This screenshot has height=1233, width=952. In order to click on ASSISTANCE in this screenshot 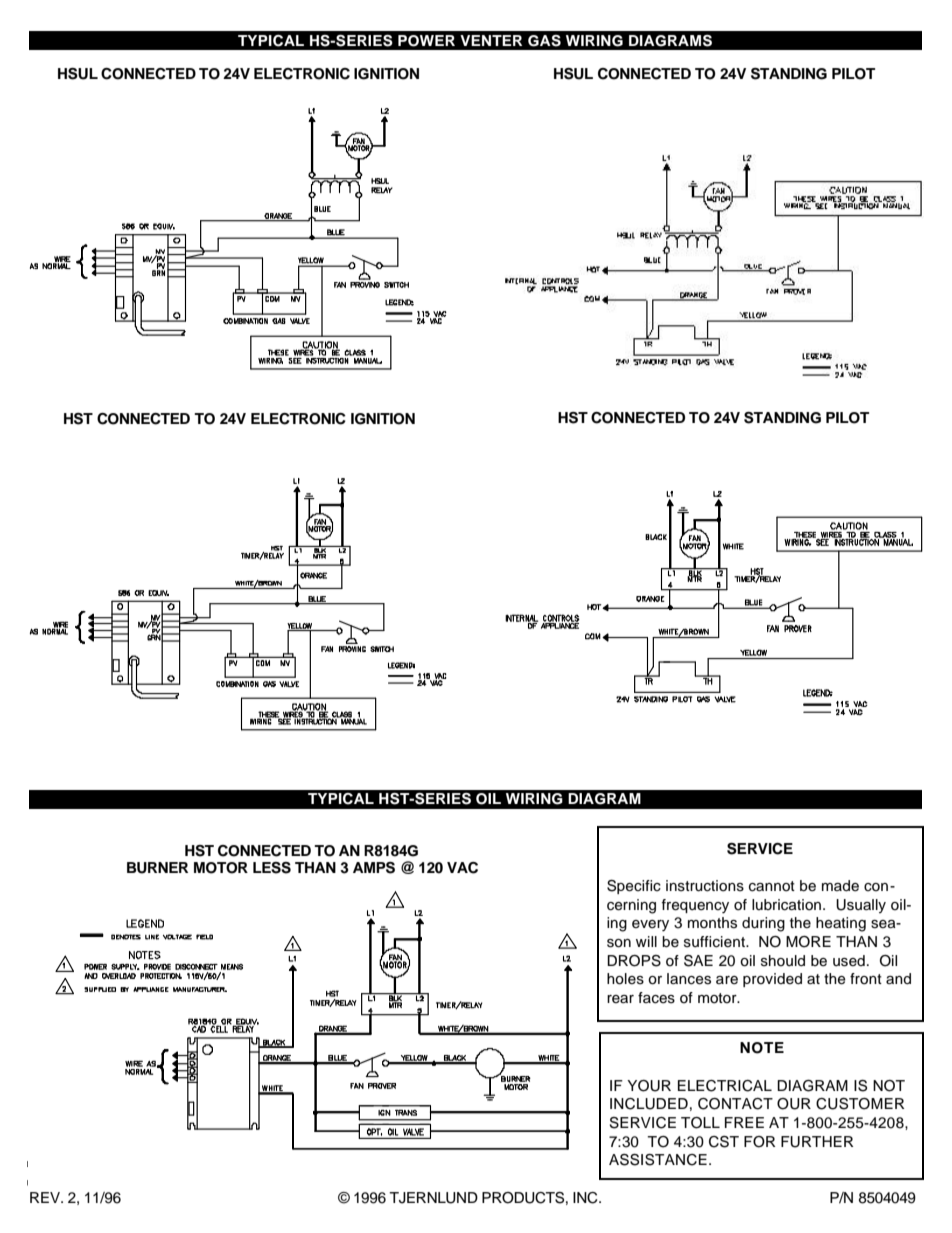, I will do `click(658, 1160)`.
